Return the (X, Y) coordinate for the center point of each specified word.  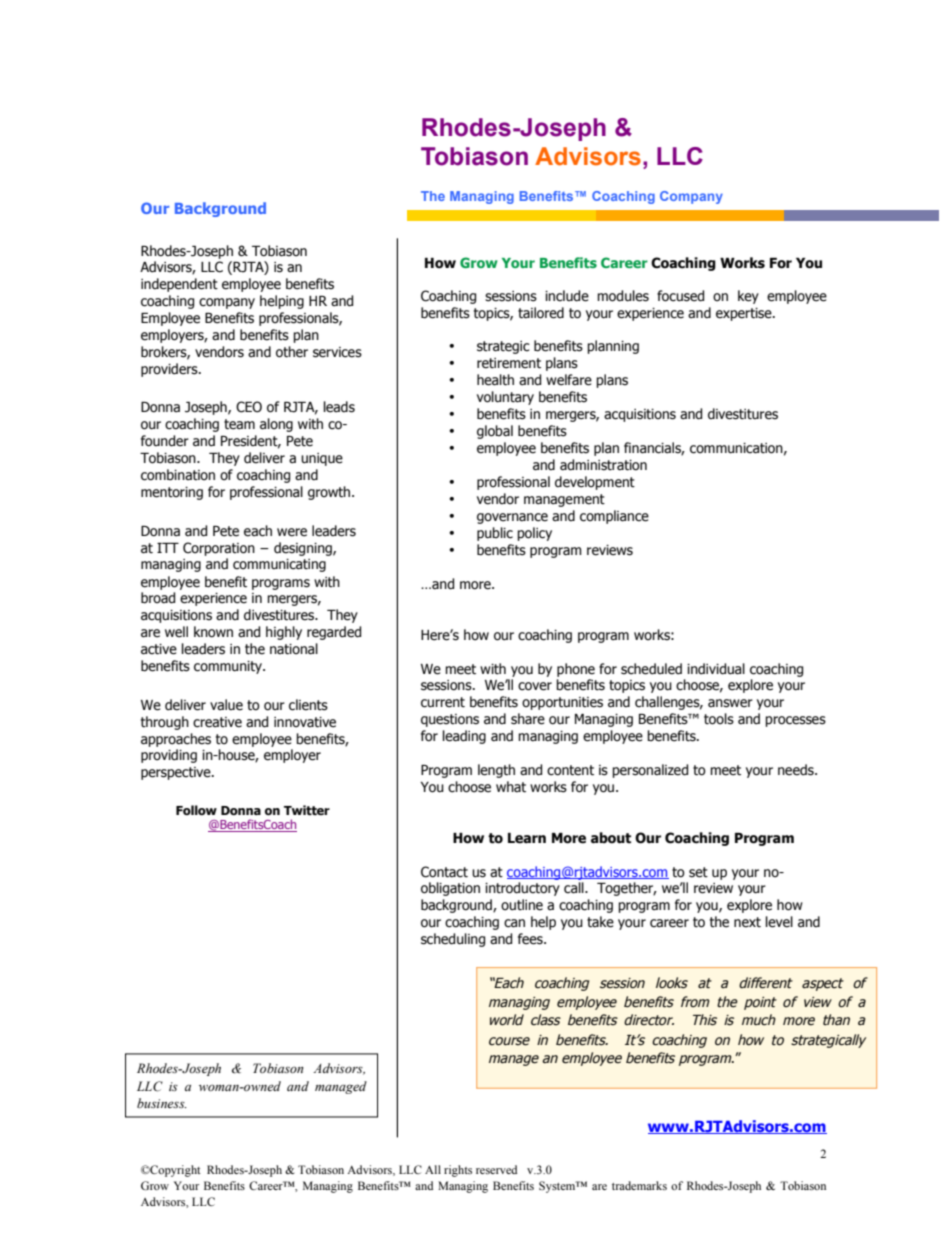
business (162, 1103)
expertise (745, 314)
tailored (541, 313)
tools (719, 719)
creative (217, 722)
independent (179, 285)
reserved (496, 1169)
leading (464, 737)
